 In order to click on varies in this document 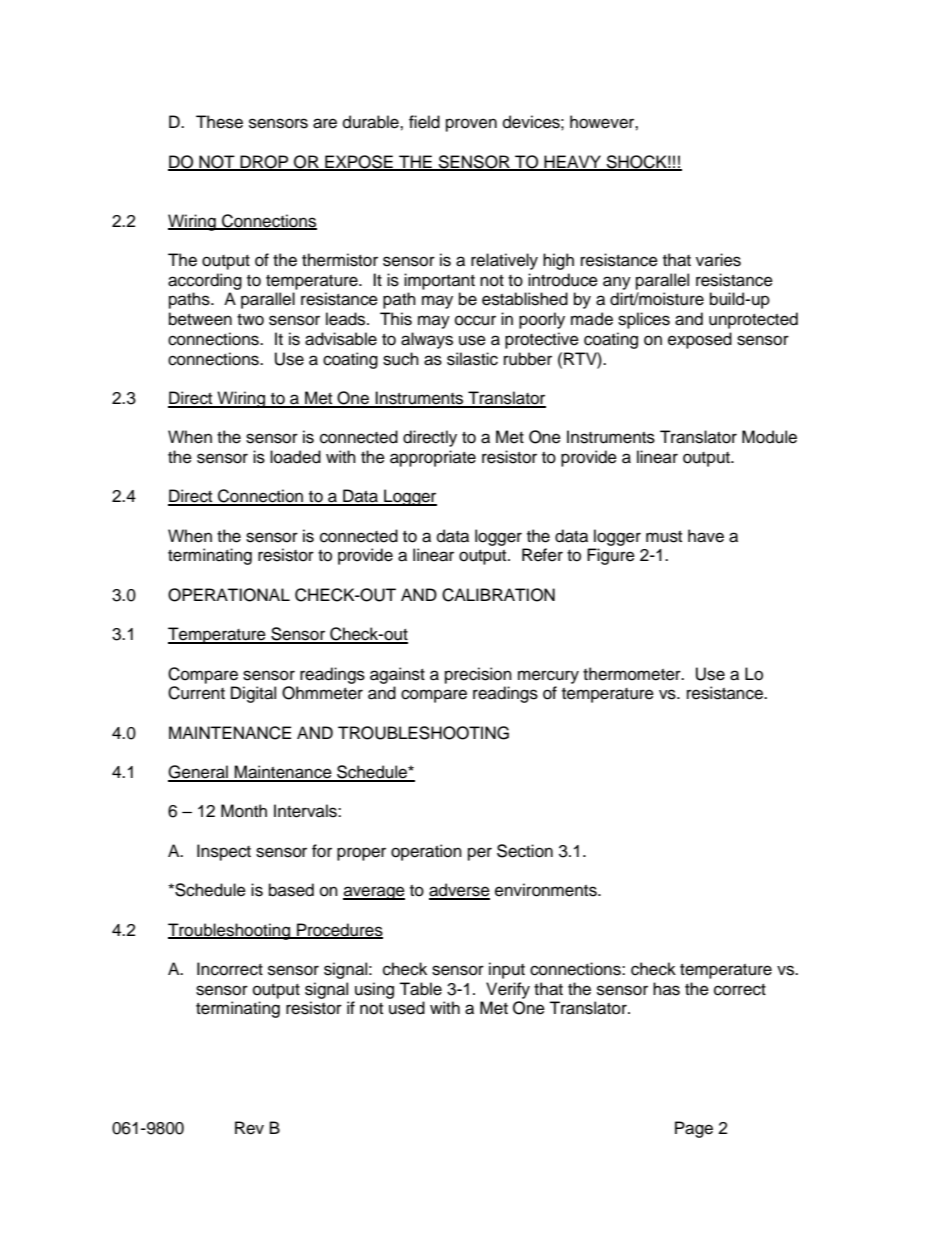, I will do `click(718, 260)`.
